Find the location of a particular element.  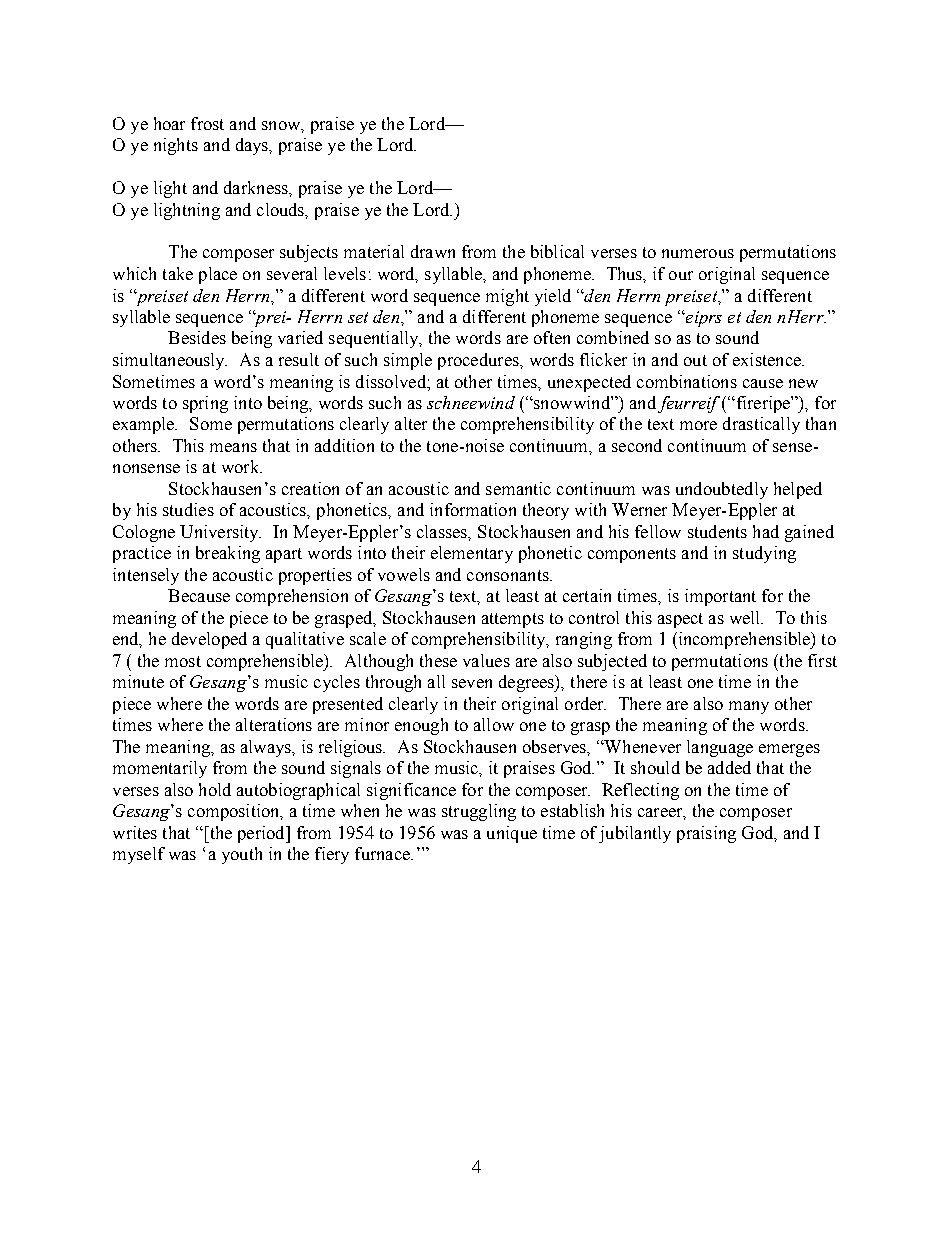

studies is located at coordinates (188, 509).
